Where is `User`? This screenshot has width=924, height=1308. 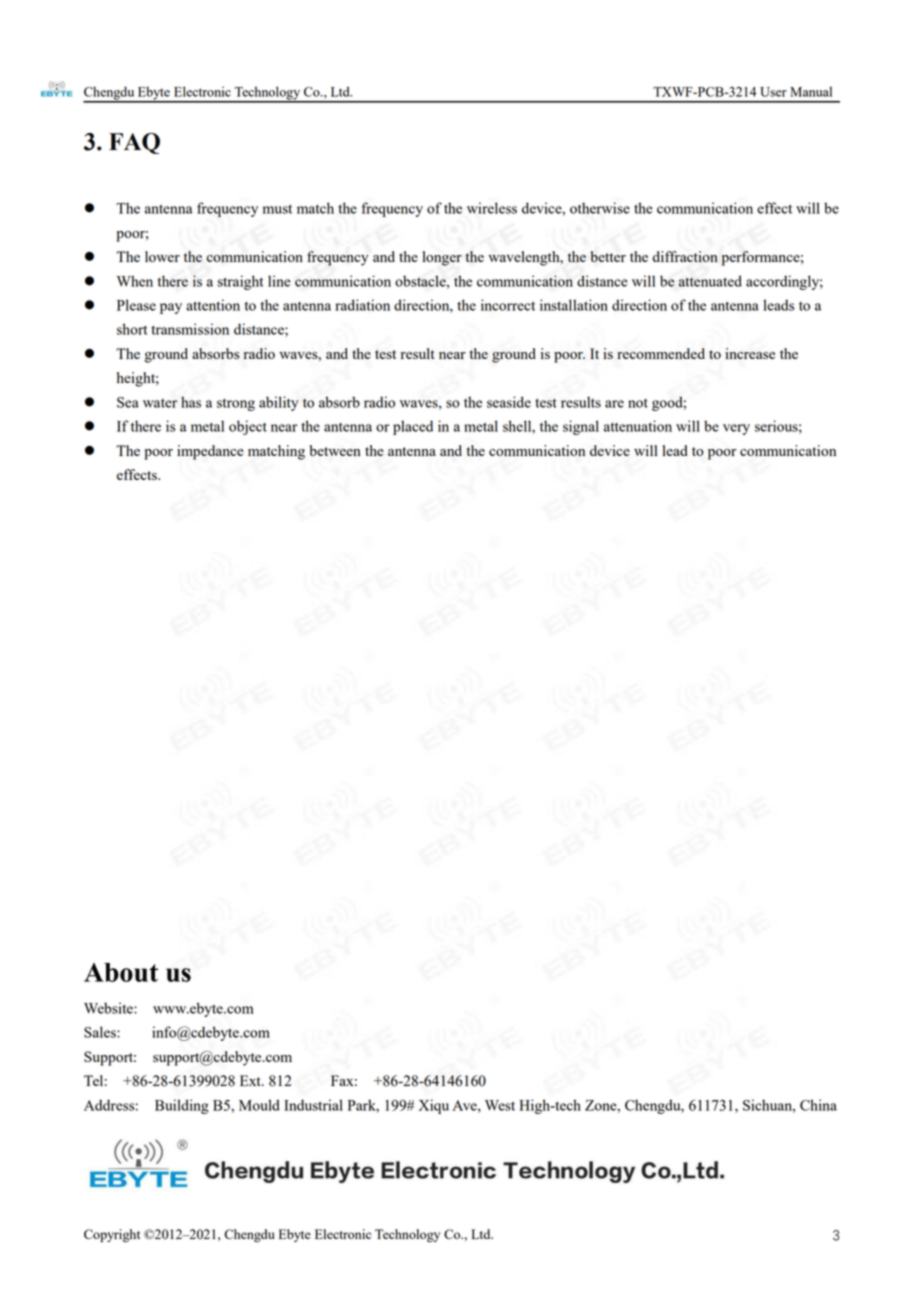 User is located at coordinates (773, 92).
